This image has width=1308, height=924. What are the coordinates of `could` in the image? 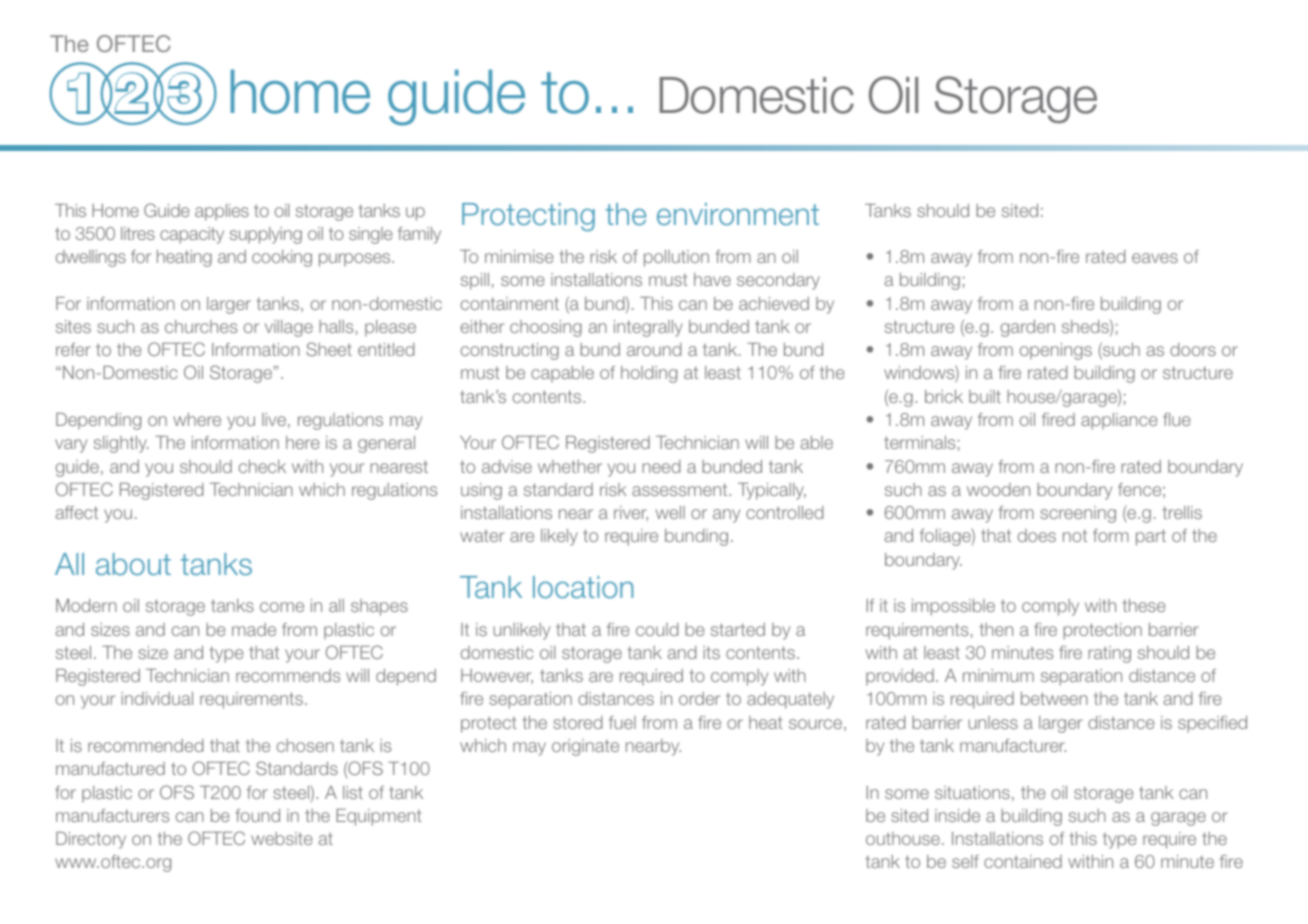 It's located at (657, 629).
